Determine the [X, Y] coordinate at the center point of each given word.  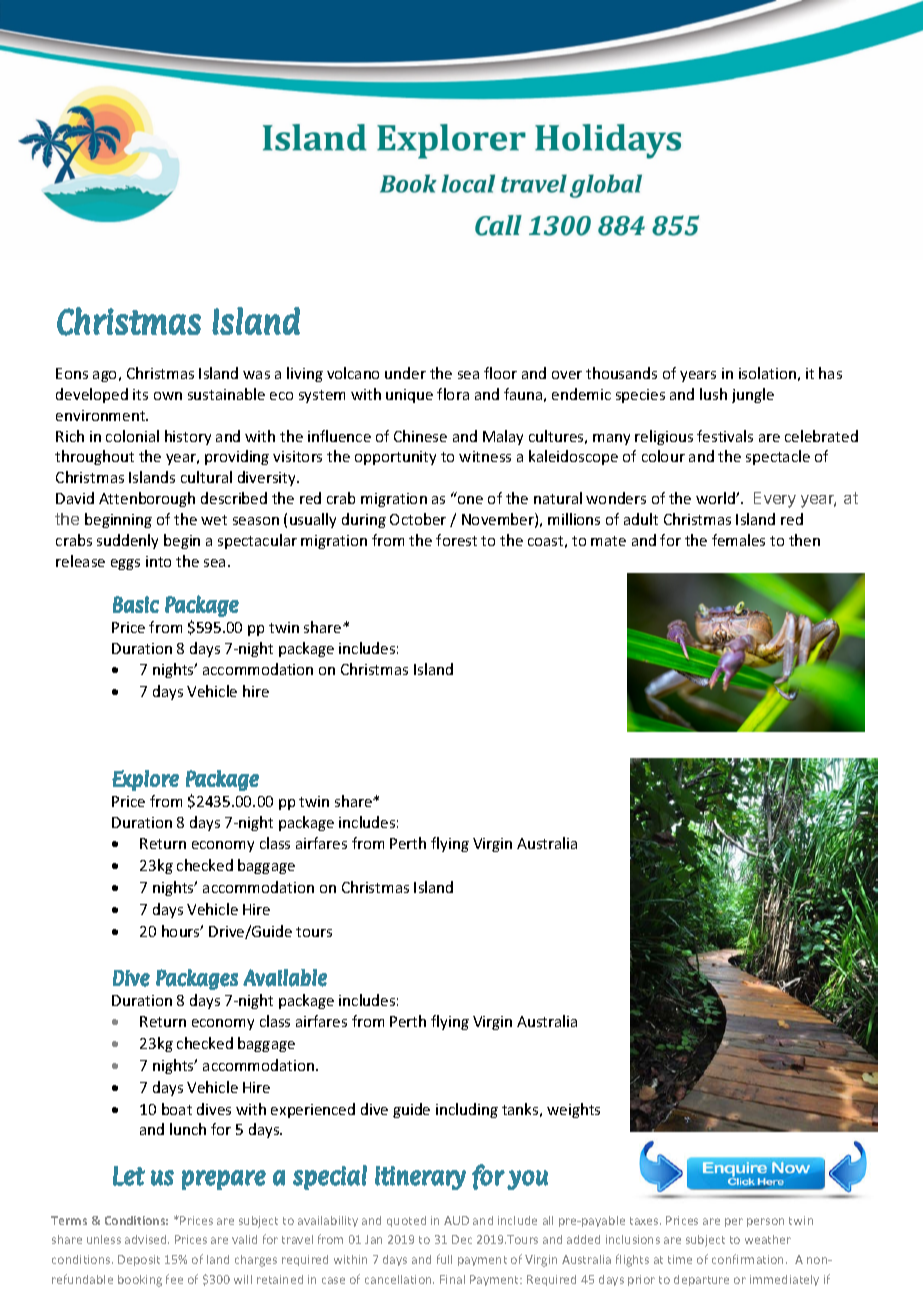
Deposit [139, 1260]
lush [713, 394]
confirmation [749, 1259]
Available [285, 978]
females [738, 540]
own [168, 396]
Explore [145, 780]
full [444, 1259]
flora [453, 394]
